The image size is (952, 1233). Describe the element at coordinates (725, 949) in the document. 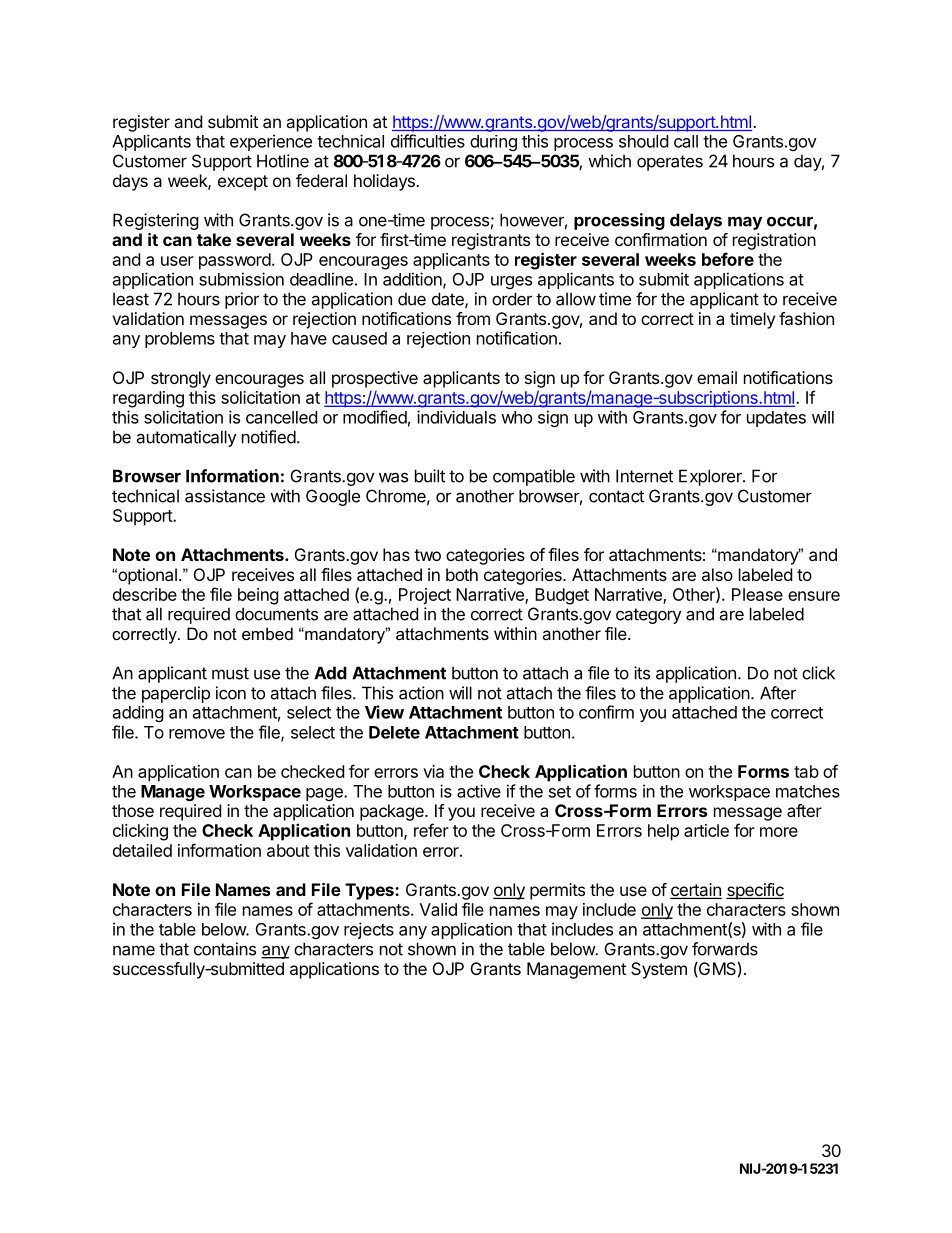

I see `forwards` at that location.
